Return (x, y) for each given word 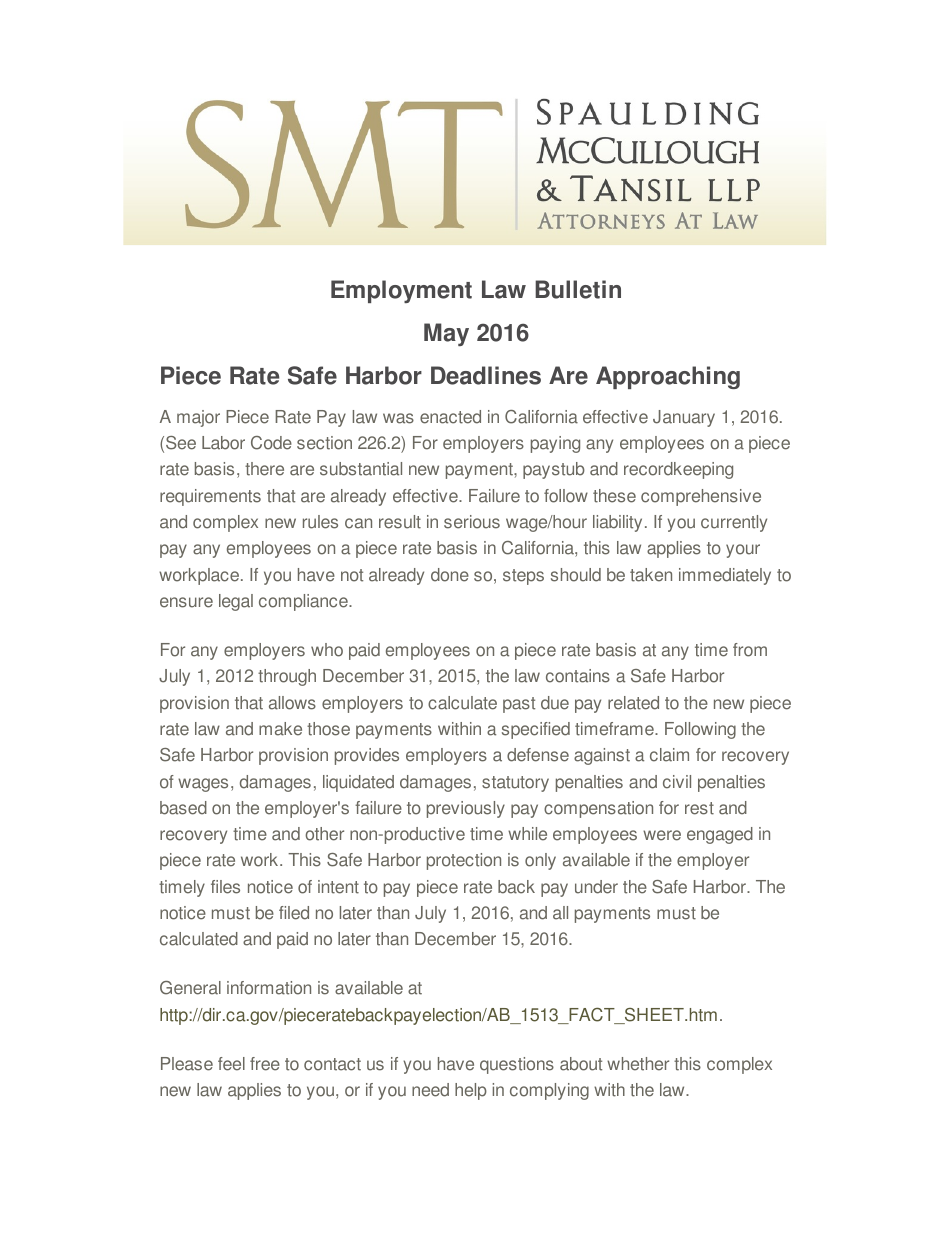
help (471, 1091)
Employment (401, 291)
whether (638, 1064)
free (265, 1064)
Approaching (668, 377)
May (446, 334)
